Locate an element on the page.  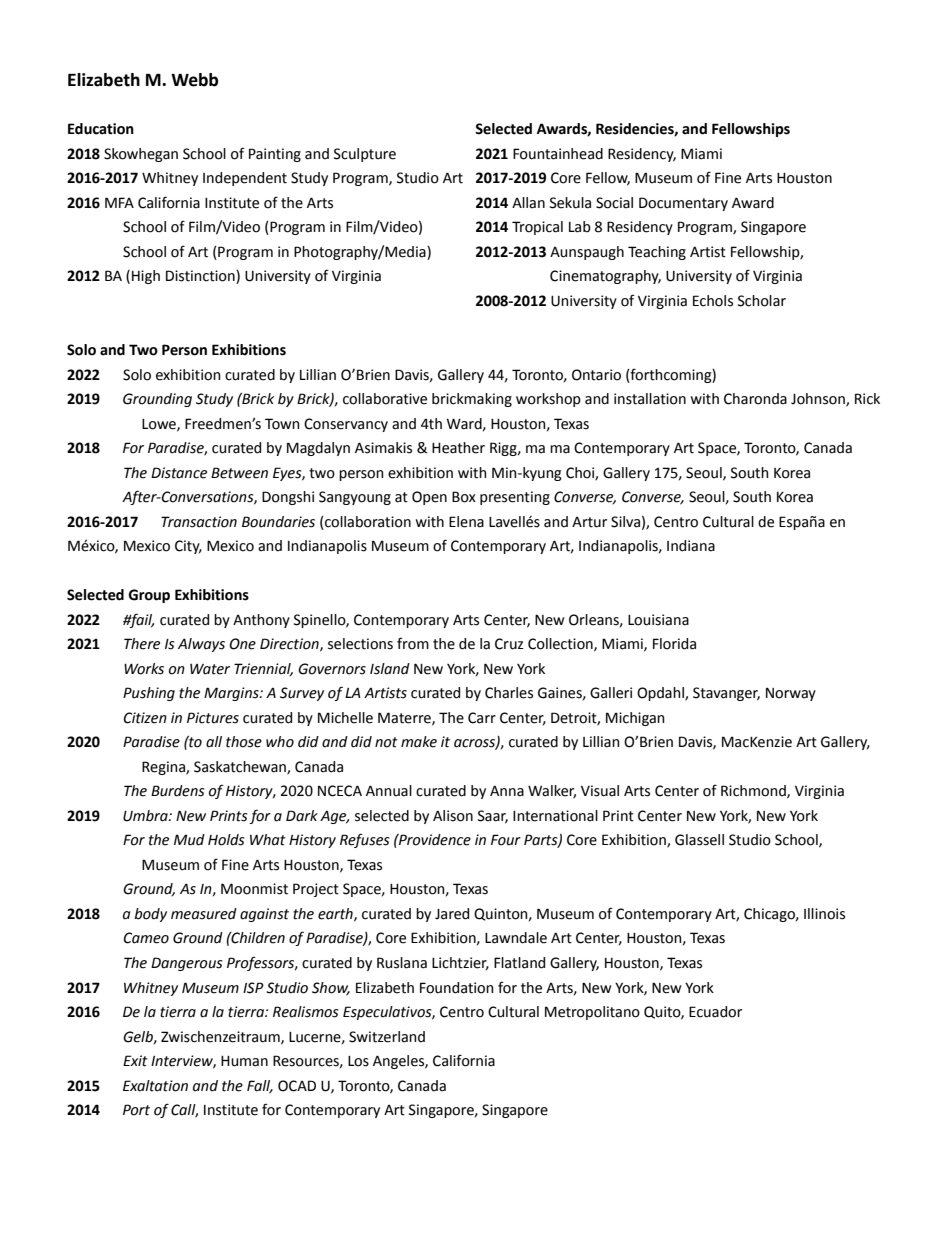
Exaltation is located at coordinates (155, 1086).
